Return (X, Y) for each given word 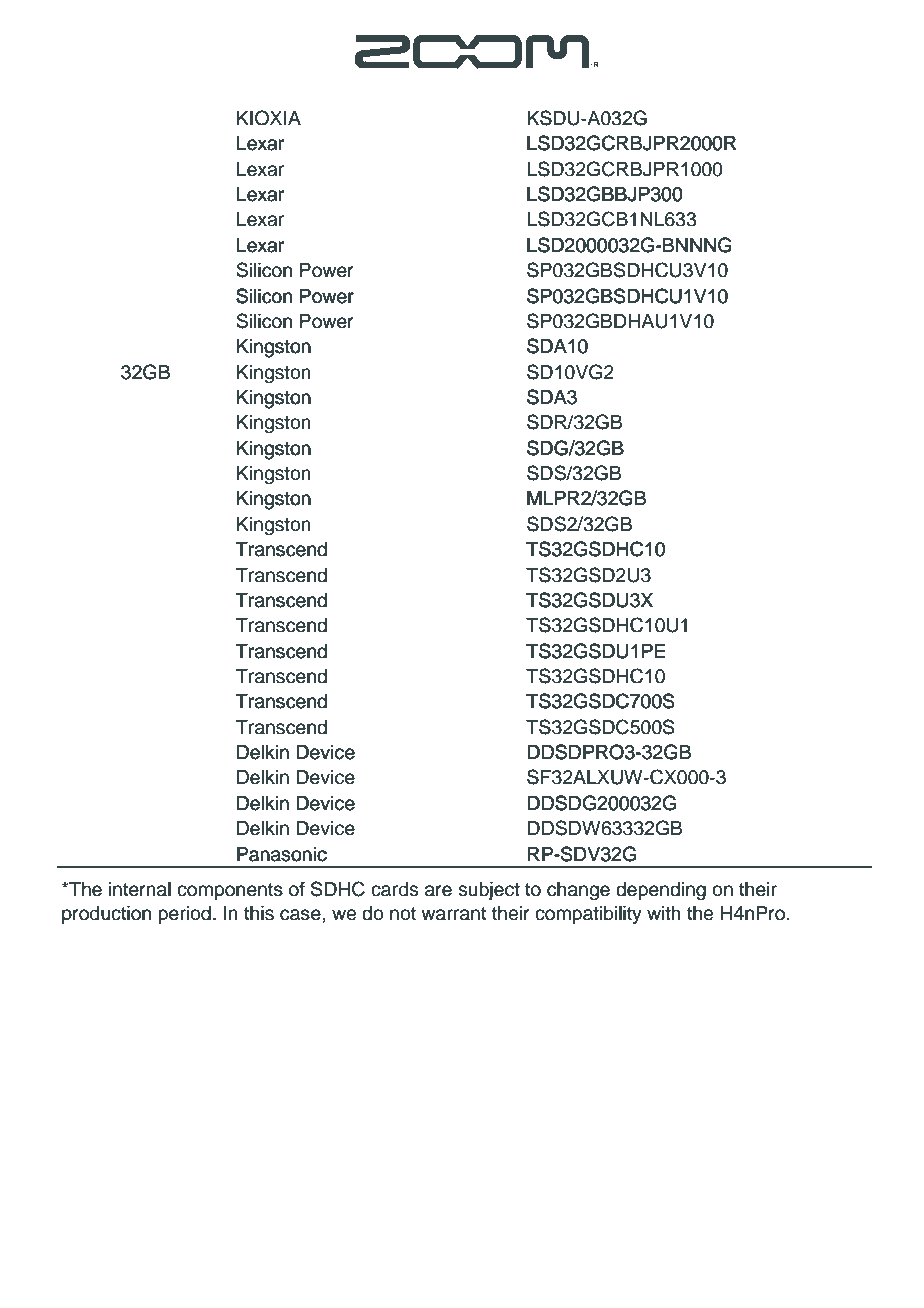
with (664, 913)
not (403, 914)
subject (489, 891)
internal (140, 889)
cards (394, 889)
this (259, 913)
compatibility (588, 915)
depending (661, 891)
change (578, 891)
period (184, 915)
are (438, 891)
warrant (453, 914)
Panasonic (282, 854)
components (230, 891)
